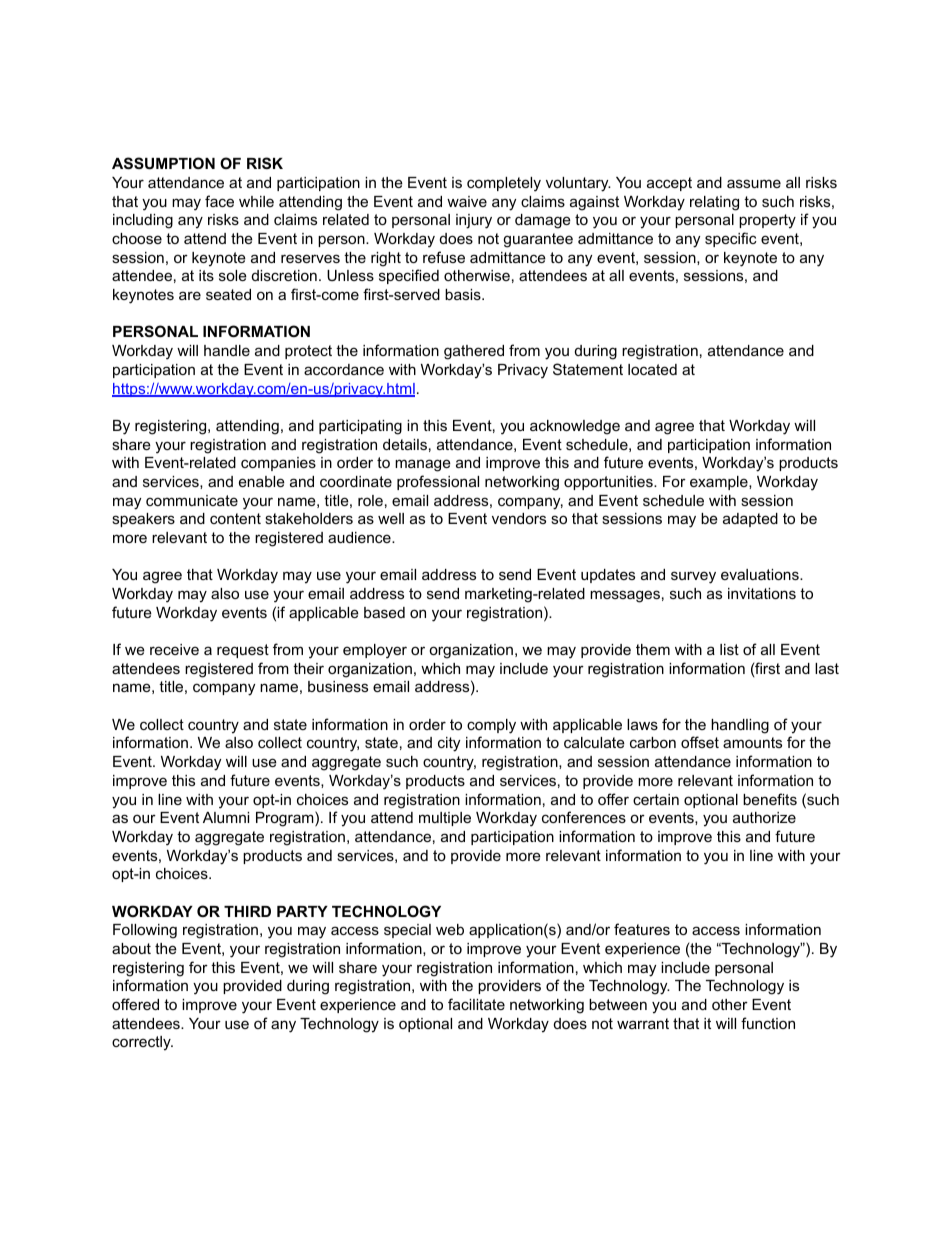 Image resolution: width=952 pixels, height=1233 pixels. What do you see at coordinates (754, 183) in the screenshot?
I see `assume` at bounding box center [754, 183].
